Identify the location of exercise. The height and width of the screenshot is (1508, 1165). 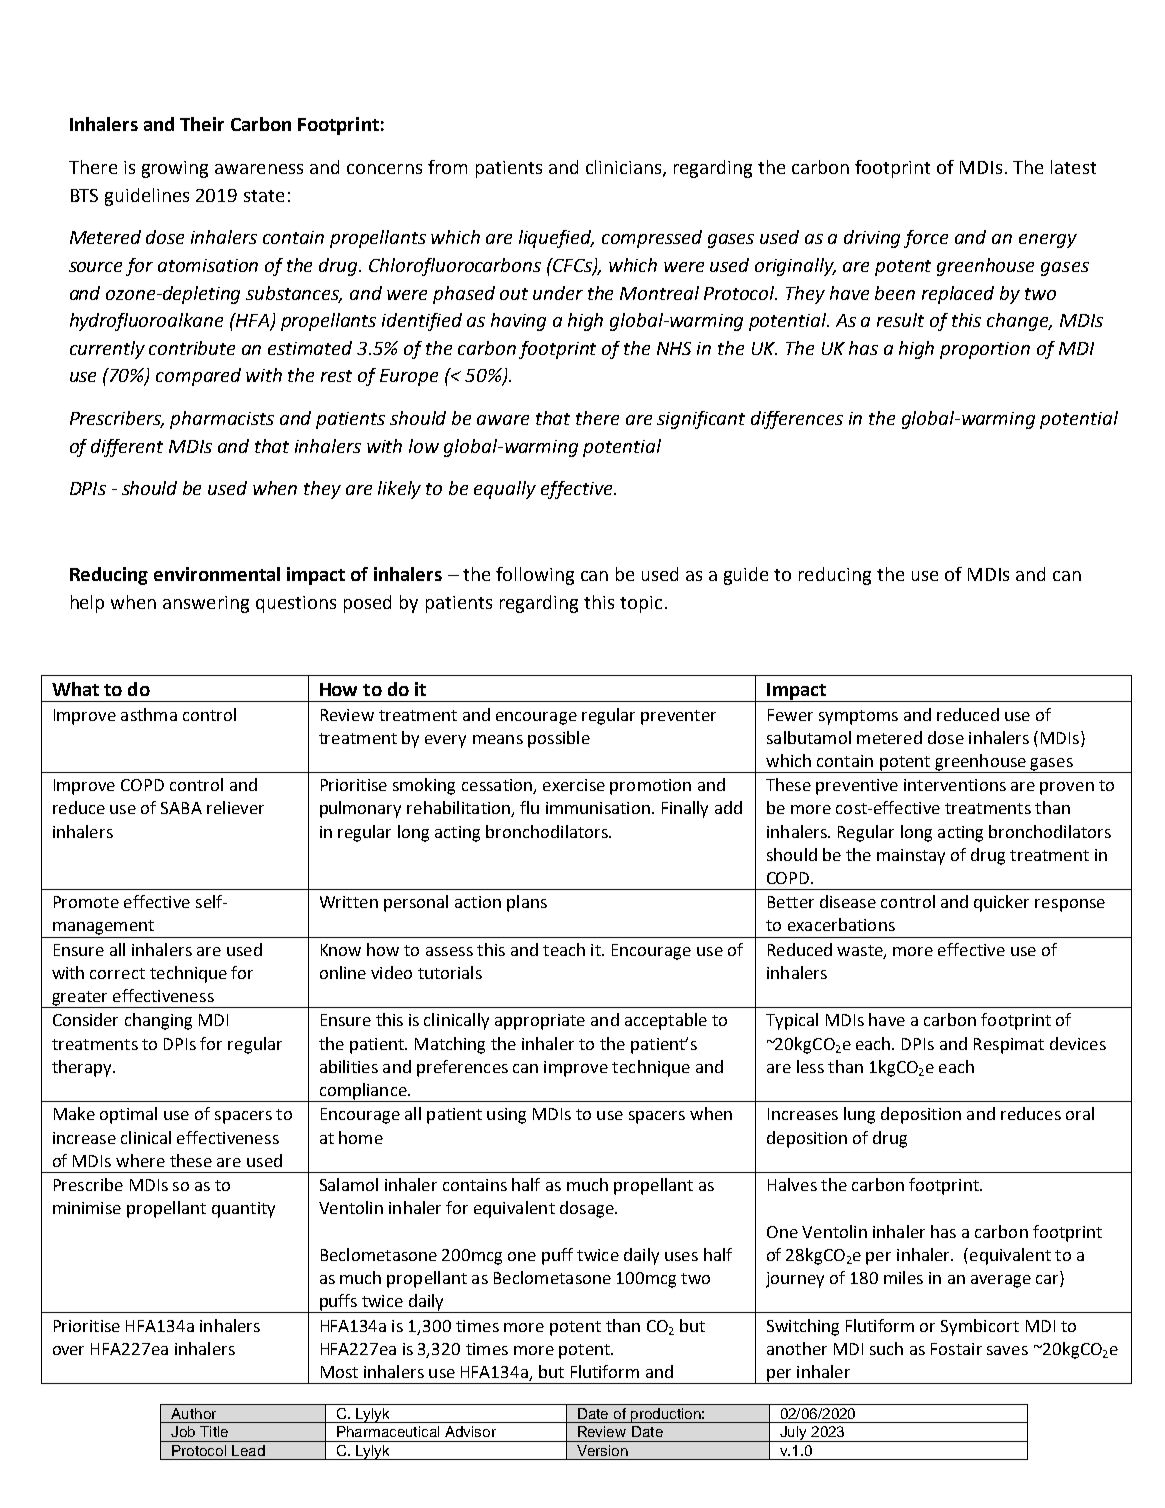
(574, 785).
